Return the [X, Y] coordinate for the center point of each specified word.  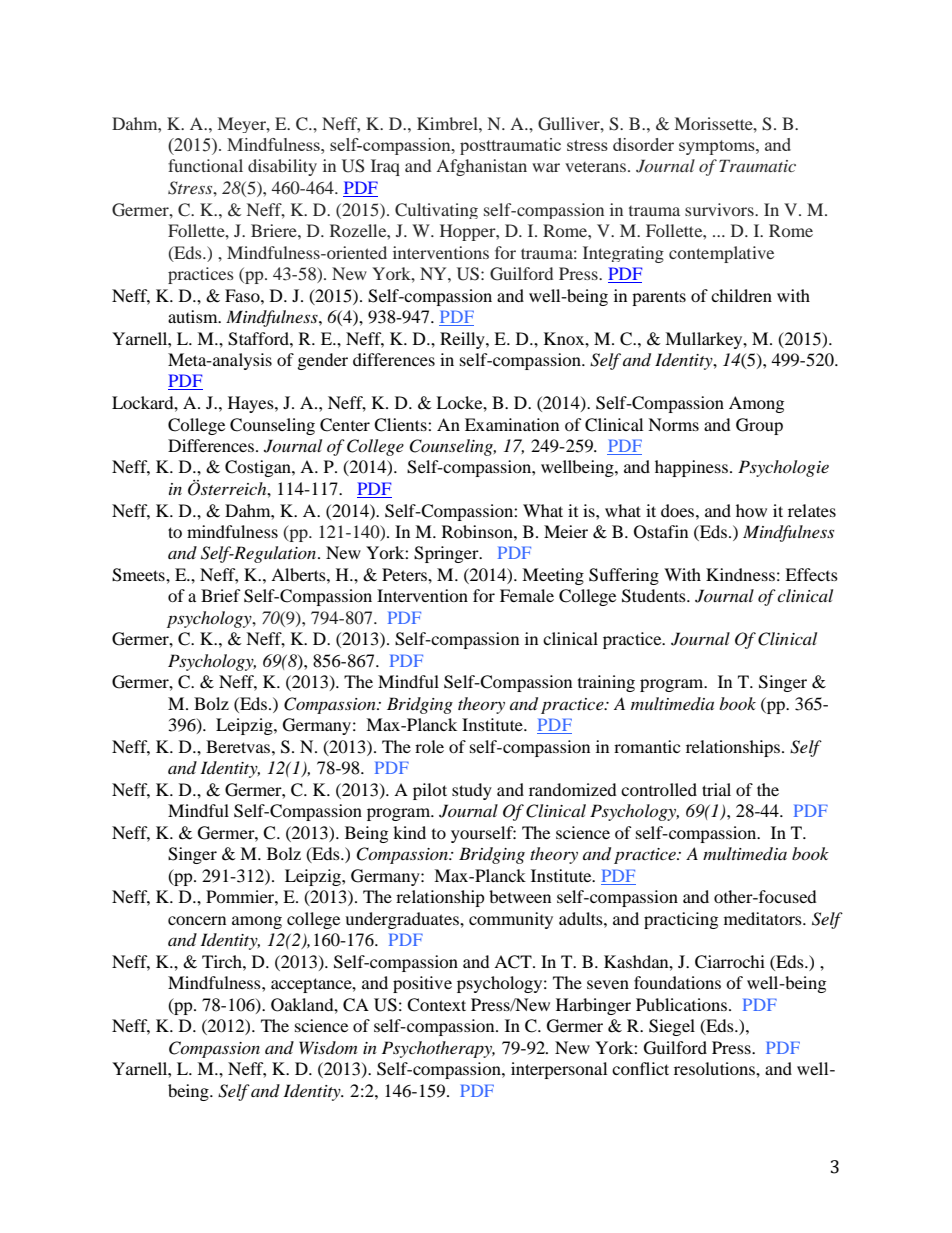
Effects [811, 574]
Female [527, 595]
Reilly [463, 340]
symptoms [718, 147]
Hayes [252, 404]
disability [282, 167]
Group [759, 426]
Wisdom [328, 1047]
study [472, 791]
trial [716, 789]
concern [197, 920]
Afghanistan [481, 167]
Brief [221, 595]
